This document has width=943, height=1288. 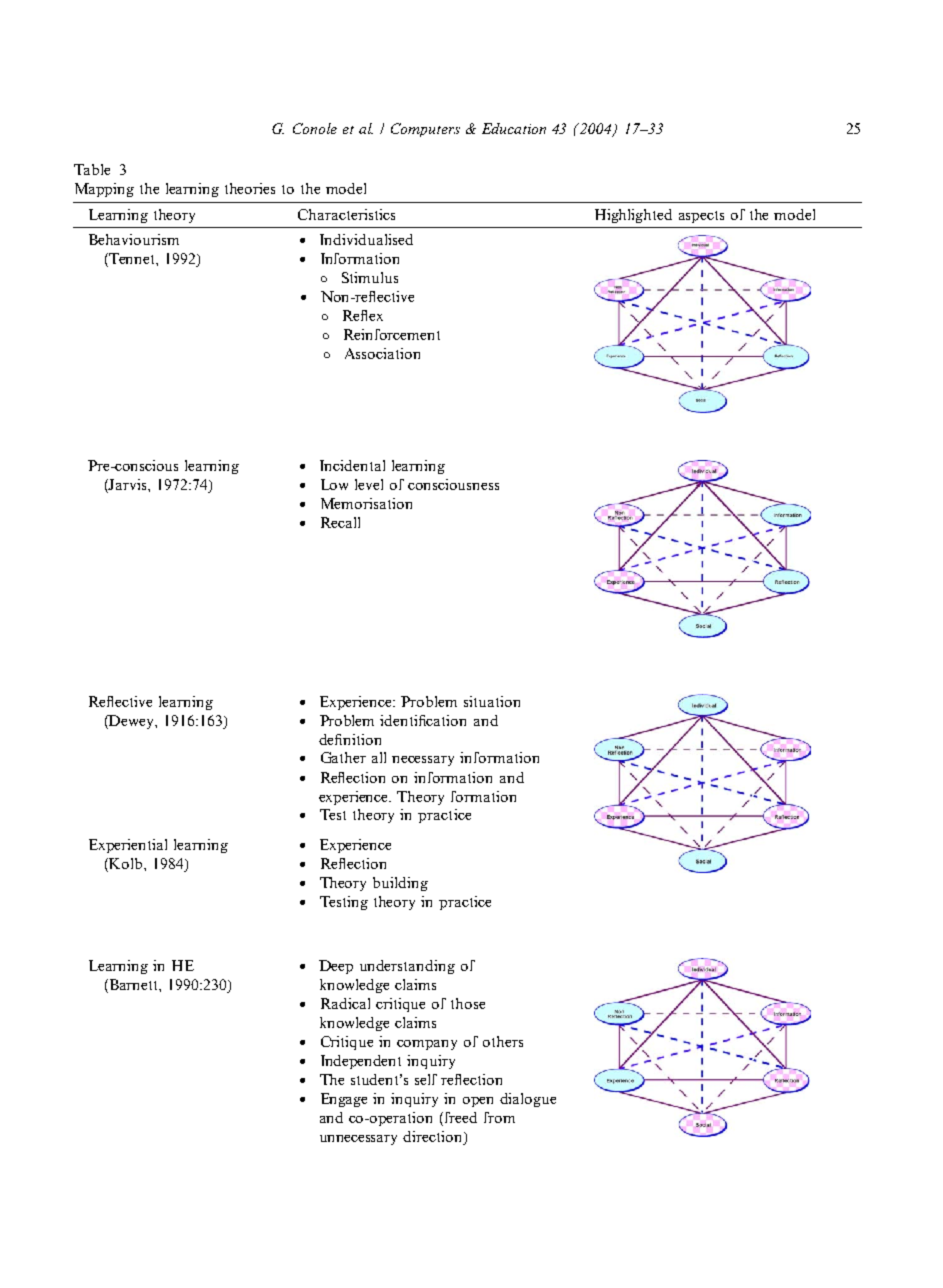 I want to click on Recall, so click(x=340, y=522).
